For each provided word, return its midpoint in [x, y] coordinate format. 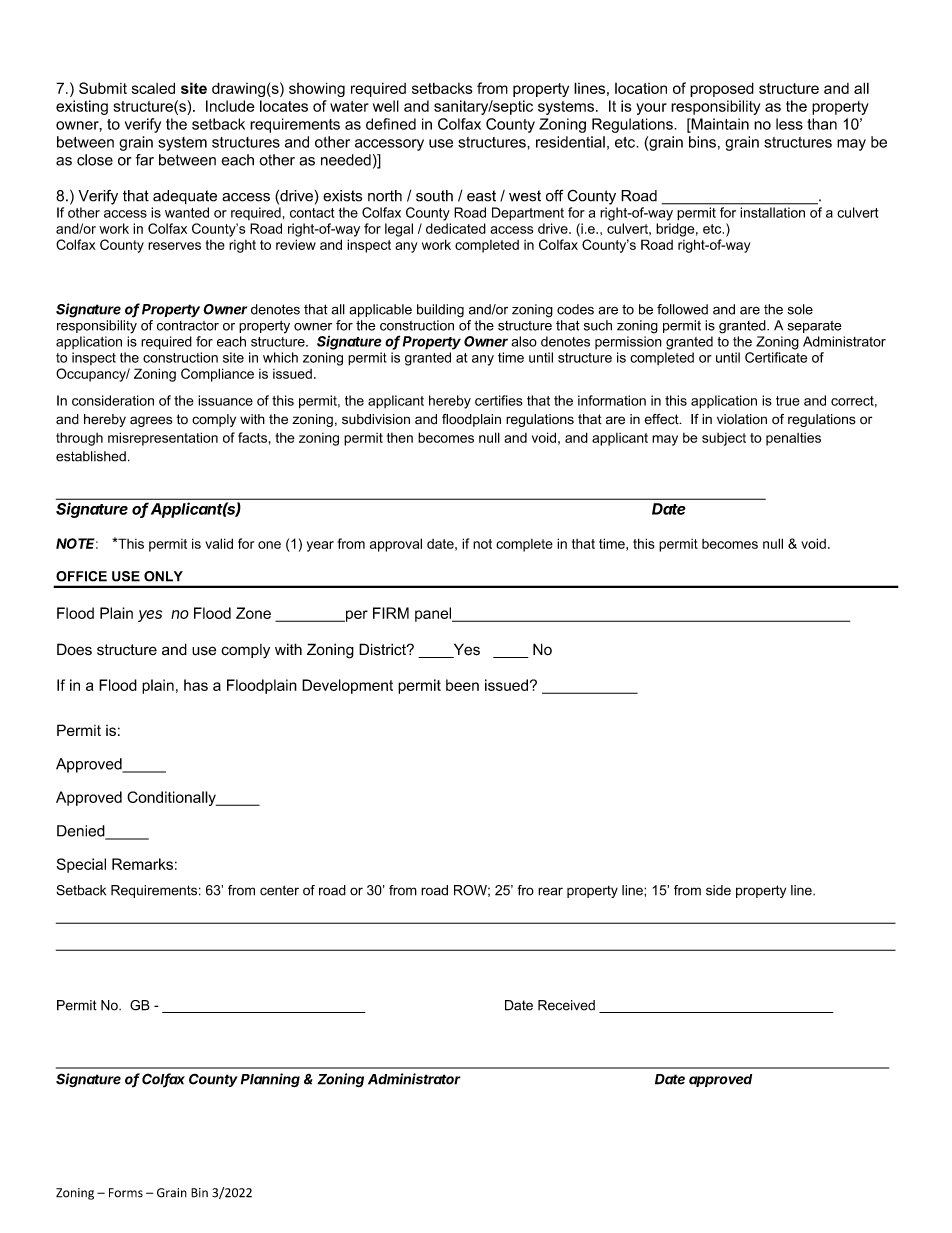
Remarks [142, 864]
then [400, 438]
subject [724, 439]
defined [391, 124]
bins [702, 142]
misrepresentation [163, 439]
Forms [126, 1193]
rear [550, 891]
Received [566, 1005]
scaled [153, 88]
